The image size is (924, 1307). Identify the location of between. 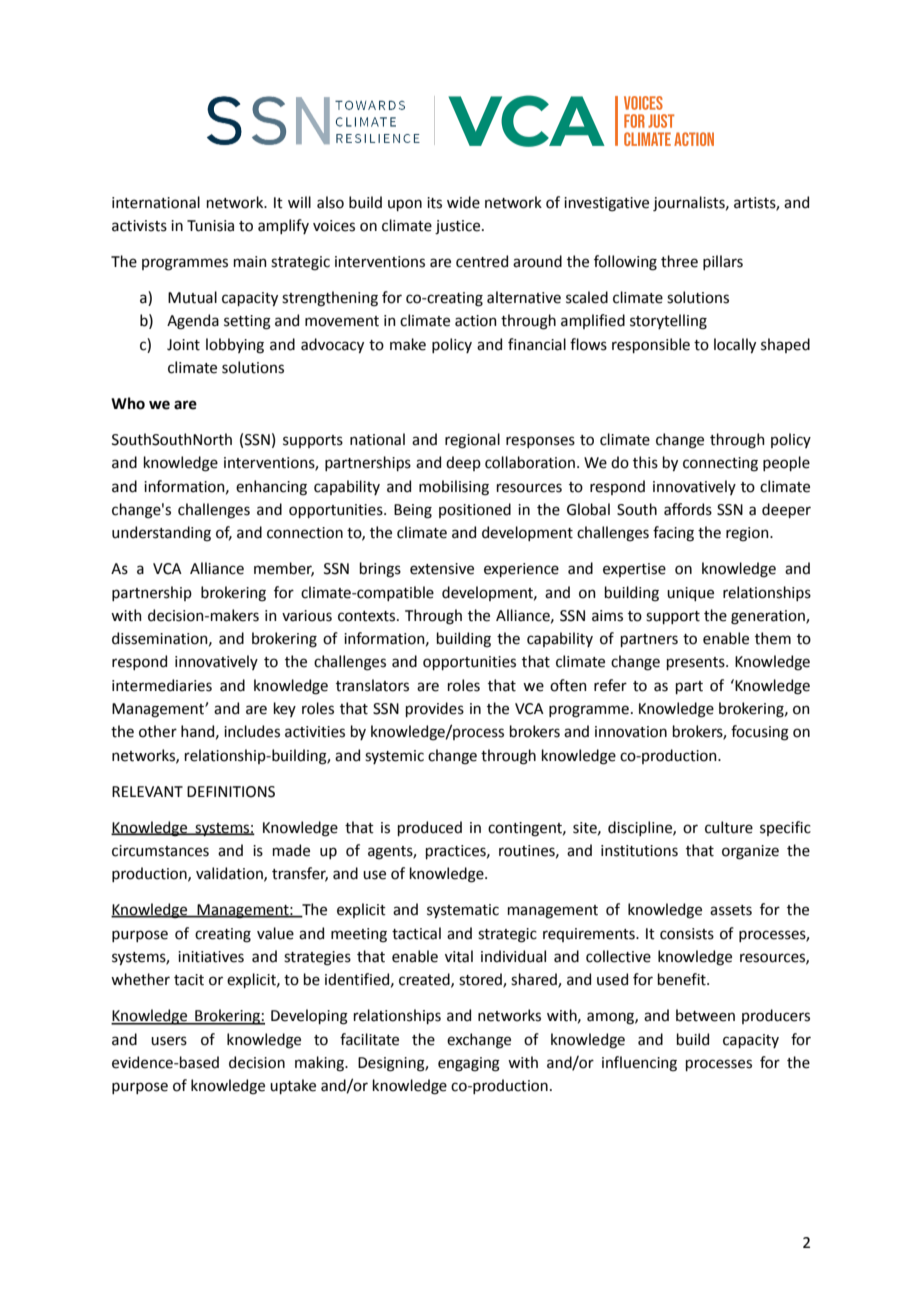
(705, 1015).
